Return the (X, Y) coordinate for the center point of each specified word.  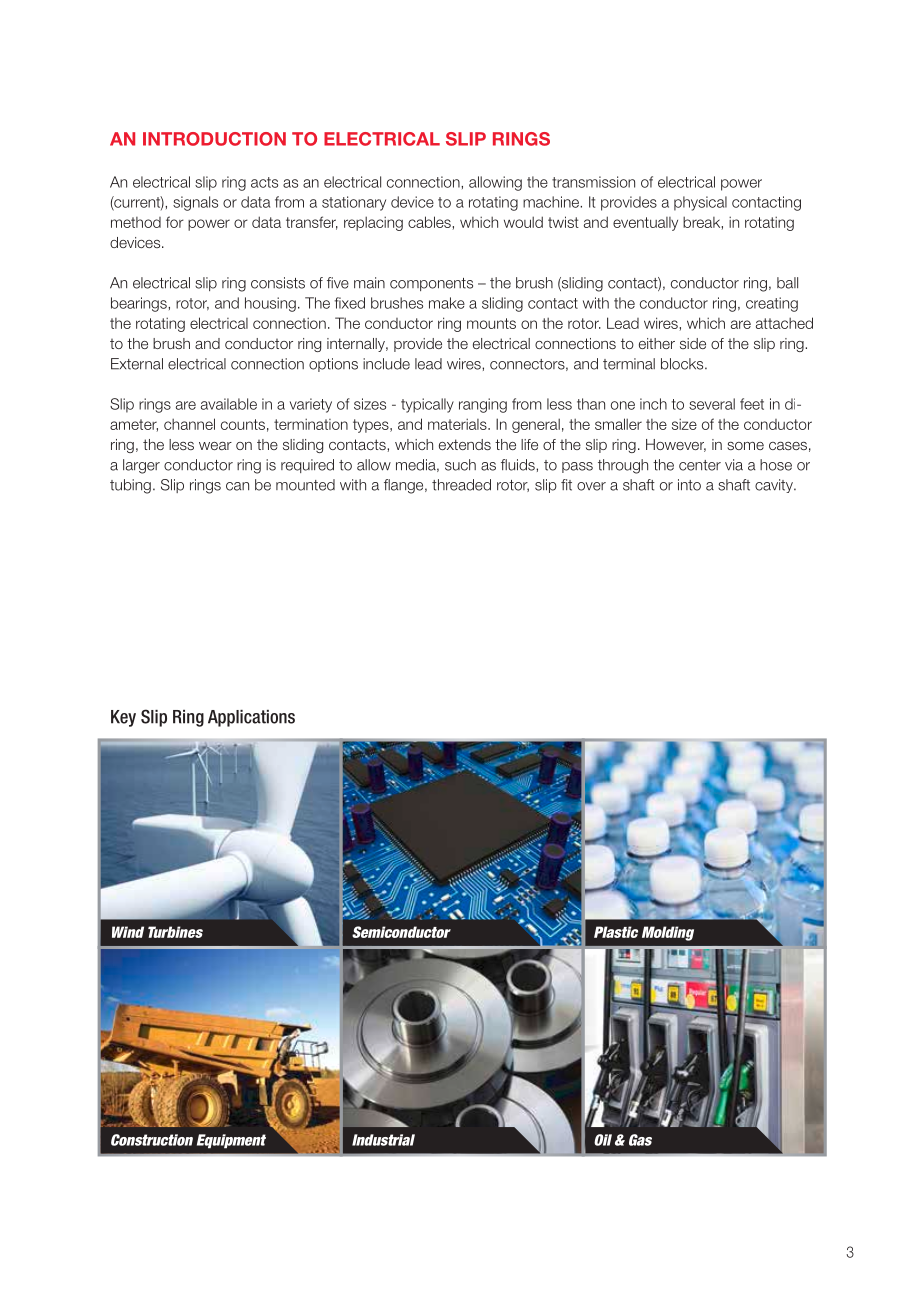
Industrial (383, 1140)
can (237, 486)
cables (430, 222)
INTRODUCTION (214, 139)
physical (700, 203)
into (689, 485)
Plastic (616, 932)
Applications (251, 718)
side (693, 343)
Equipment (231, 1141)
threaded (461, 485)
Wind (128, 932)
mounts (491, 323)
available (229, 404)
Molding (668, 933)
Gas (640, 1140)
